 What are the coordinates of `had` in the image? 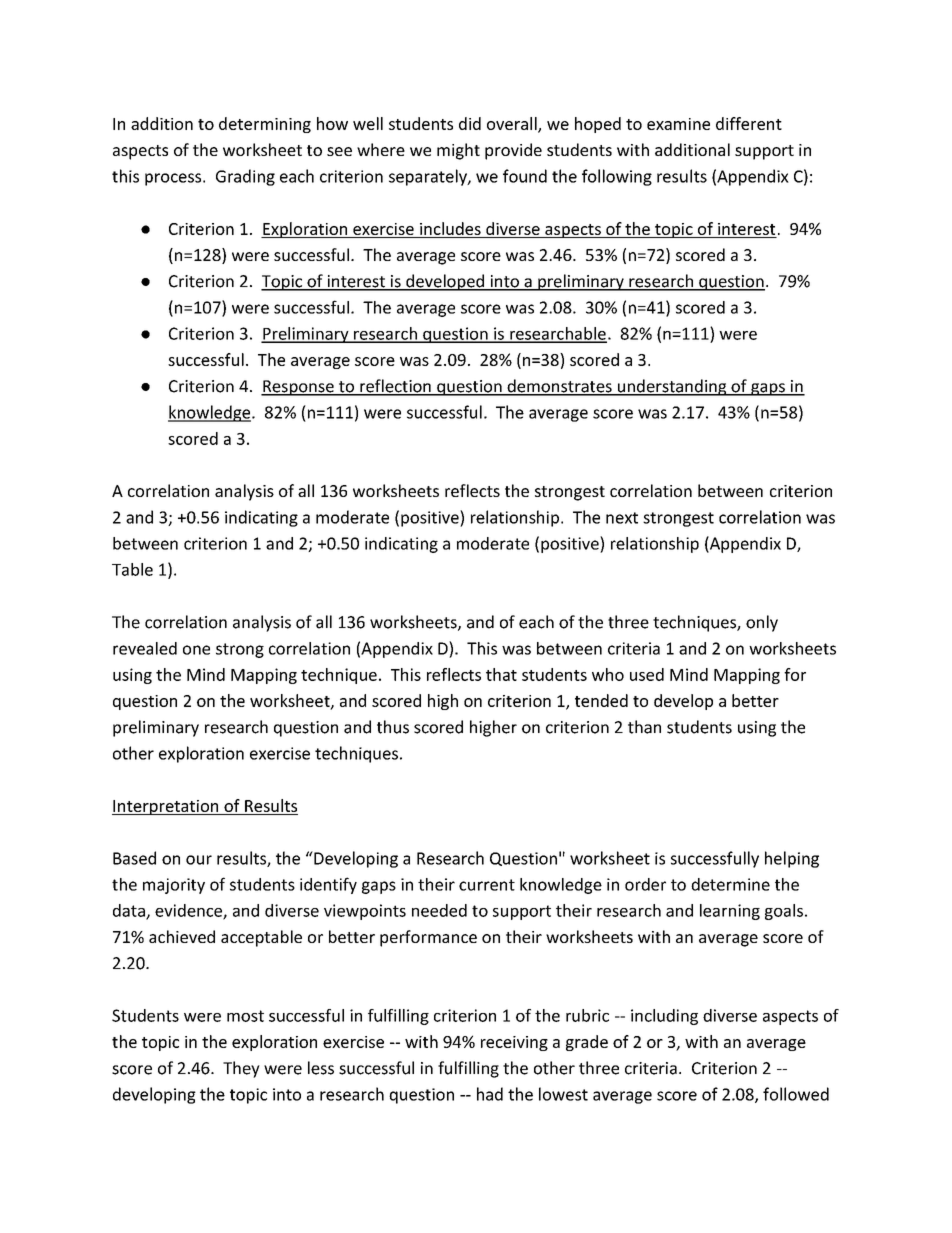 It's located at (490, 1094).
